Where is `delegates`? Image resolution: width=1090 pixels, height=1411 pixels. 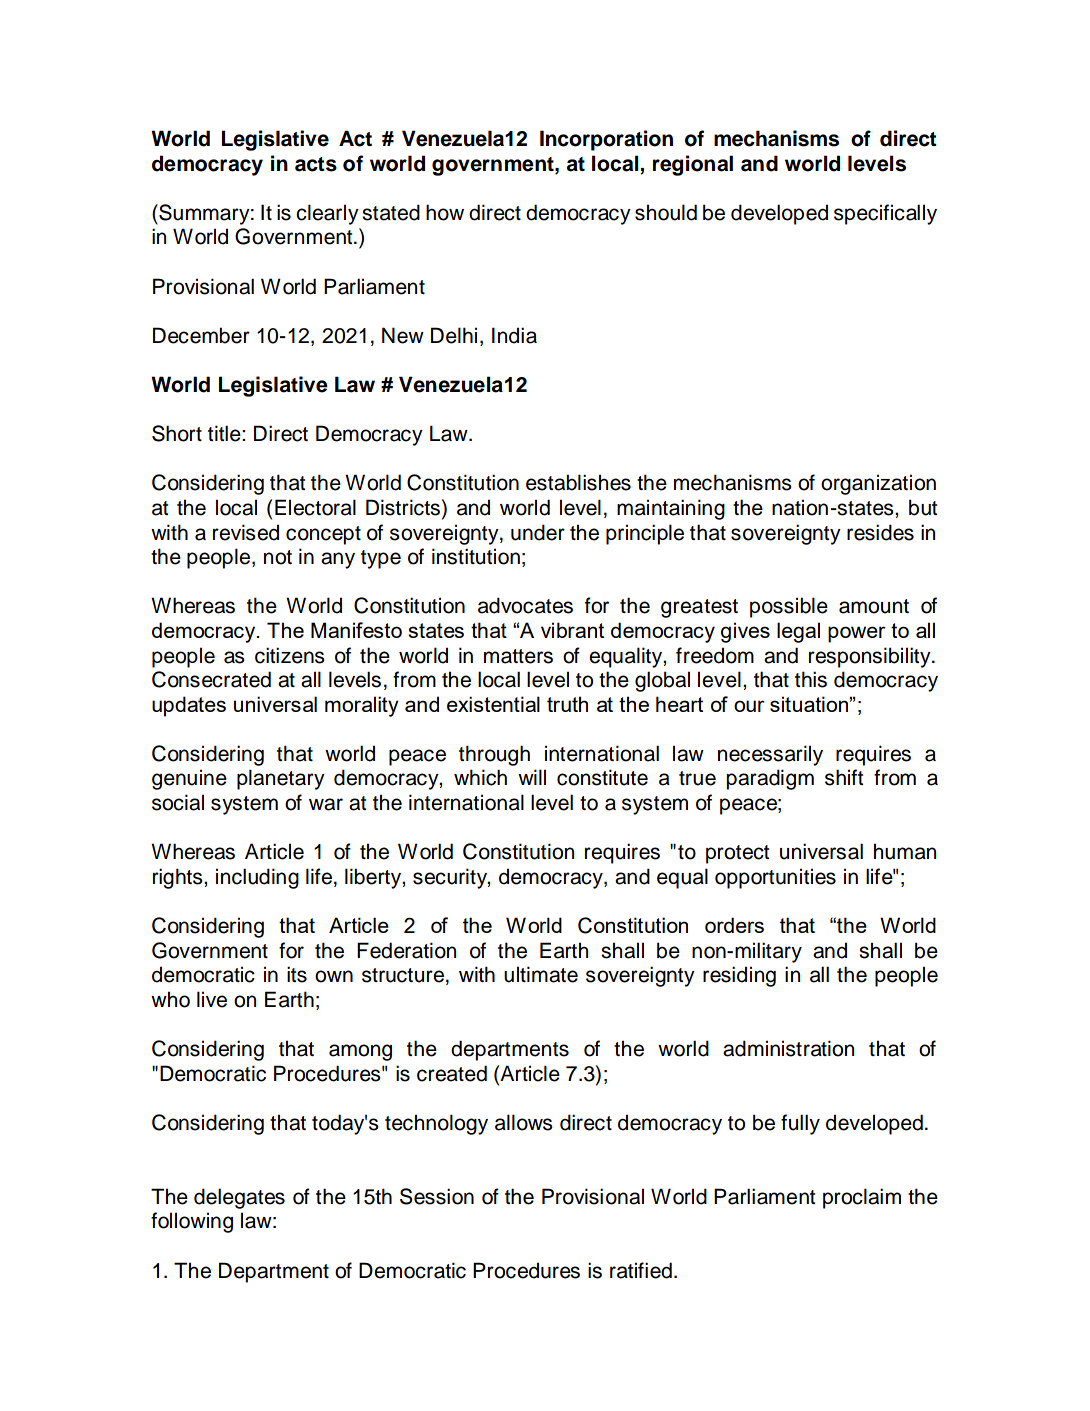 delegates is located at coordinates (239, 1198).
